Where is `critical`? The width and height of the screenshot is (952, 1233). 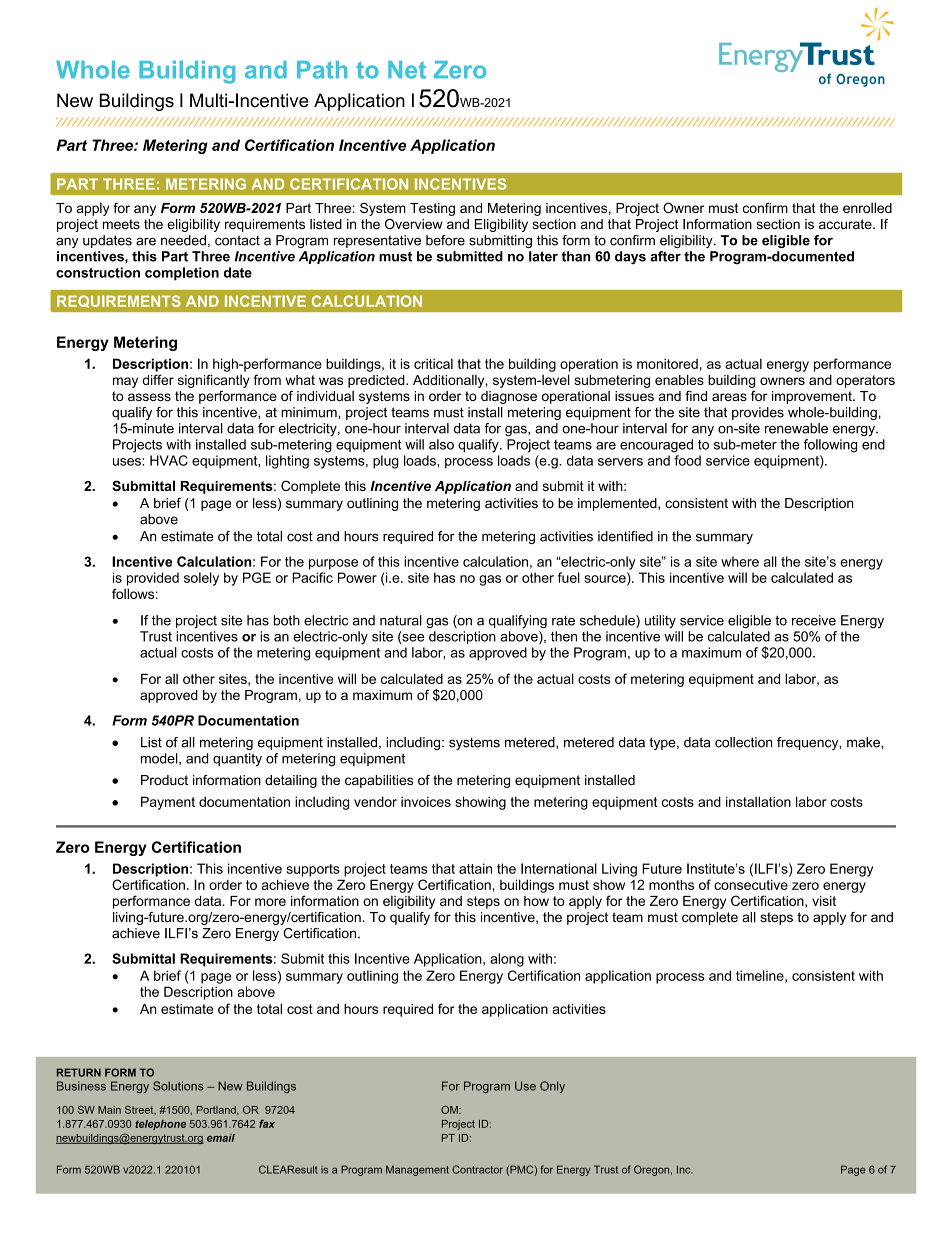 critical is located at coordinates (433, 363).
